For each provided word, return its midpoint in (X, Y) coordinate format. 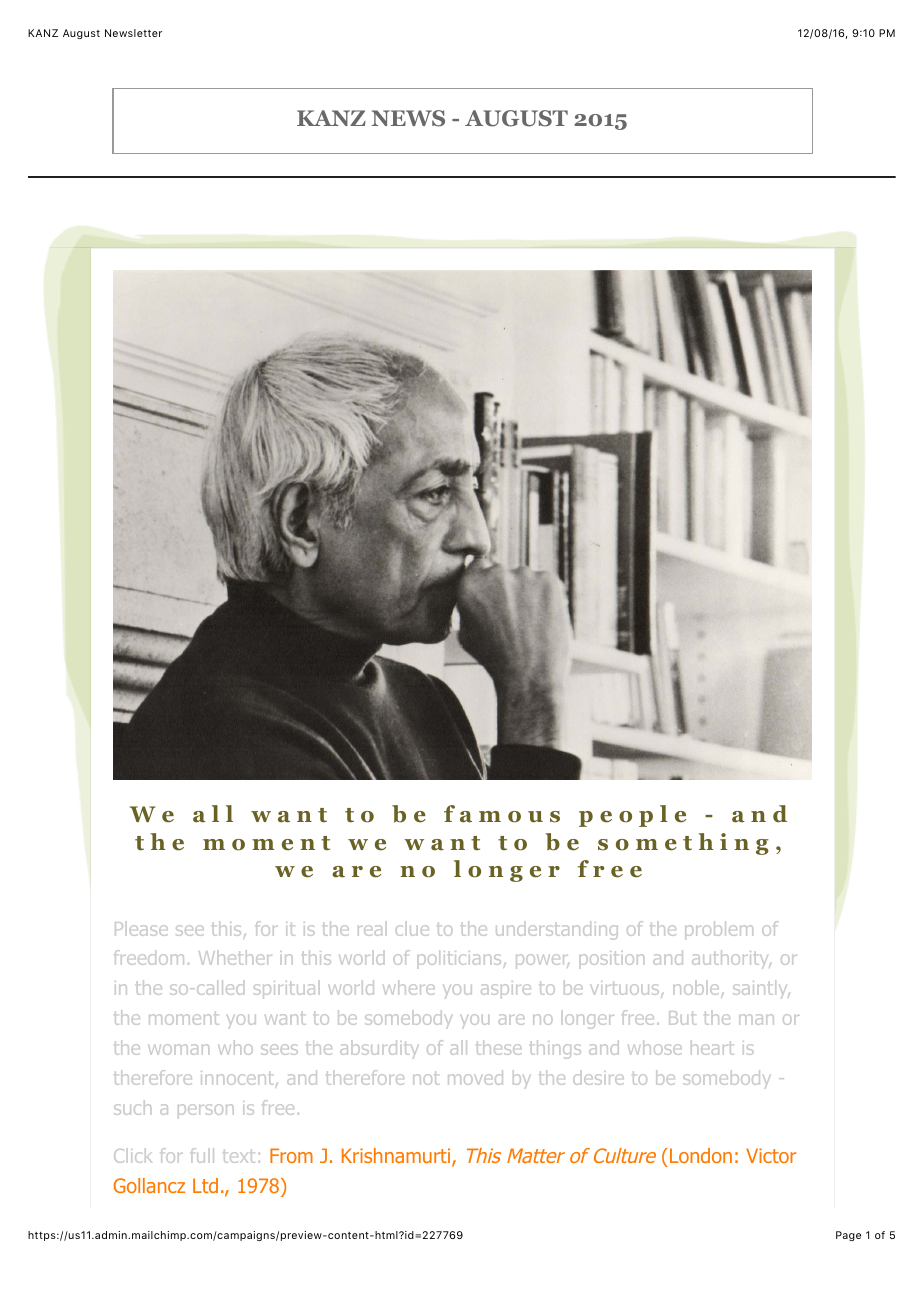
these (499, 1047)
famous (502, 814)
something (683, 844)
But (682, 1018)
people (632, 816)
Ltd (205, 1185)
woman (178, 1049)
